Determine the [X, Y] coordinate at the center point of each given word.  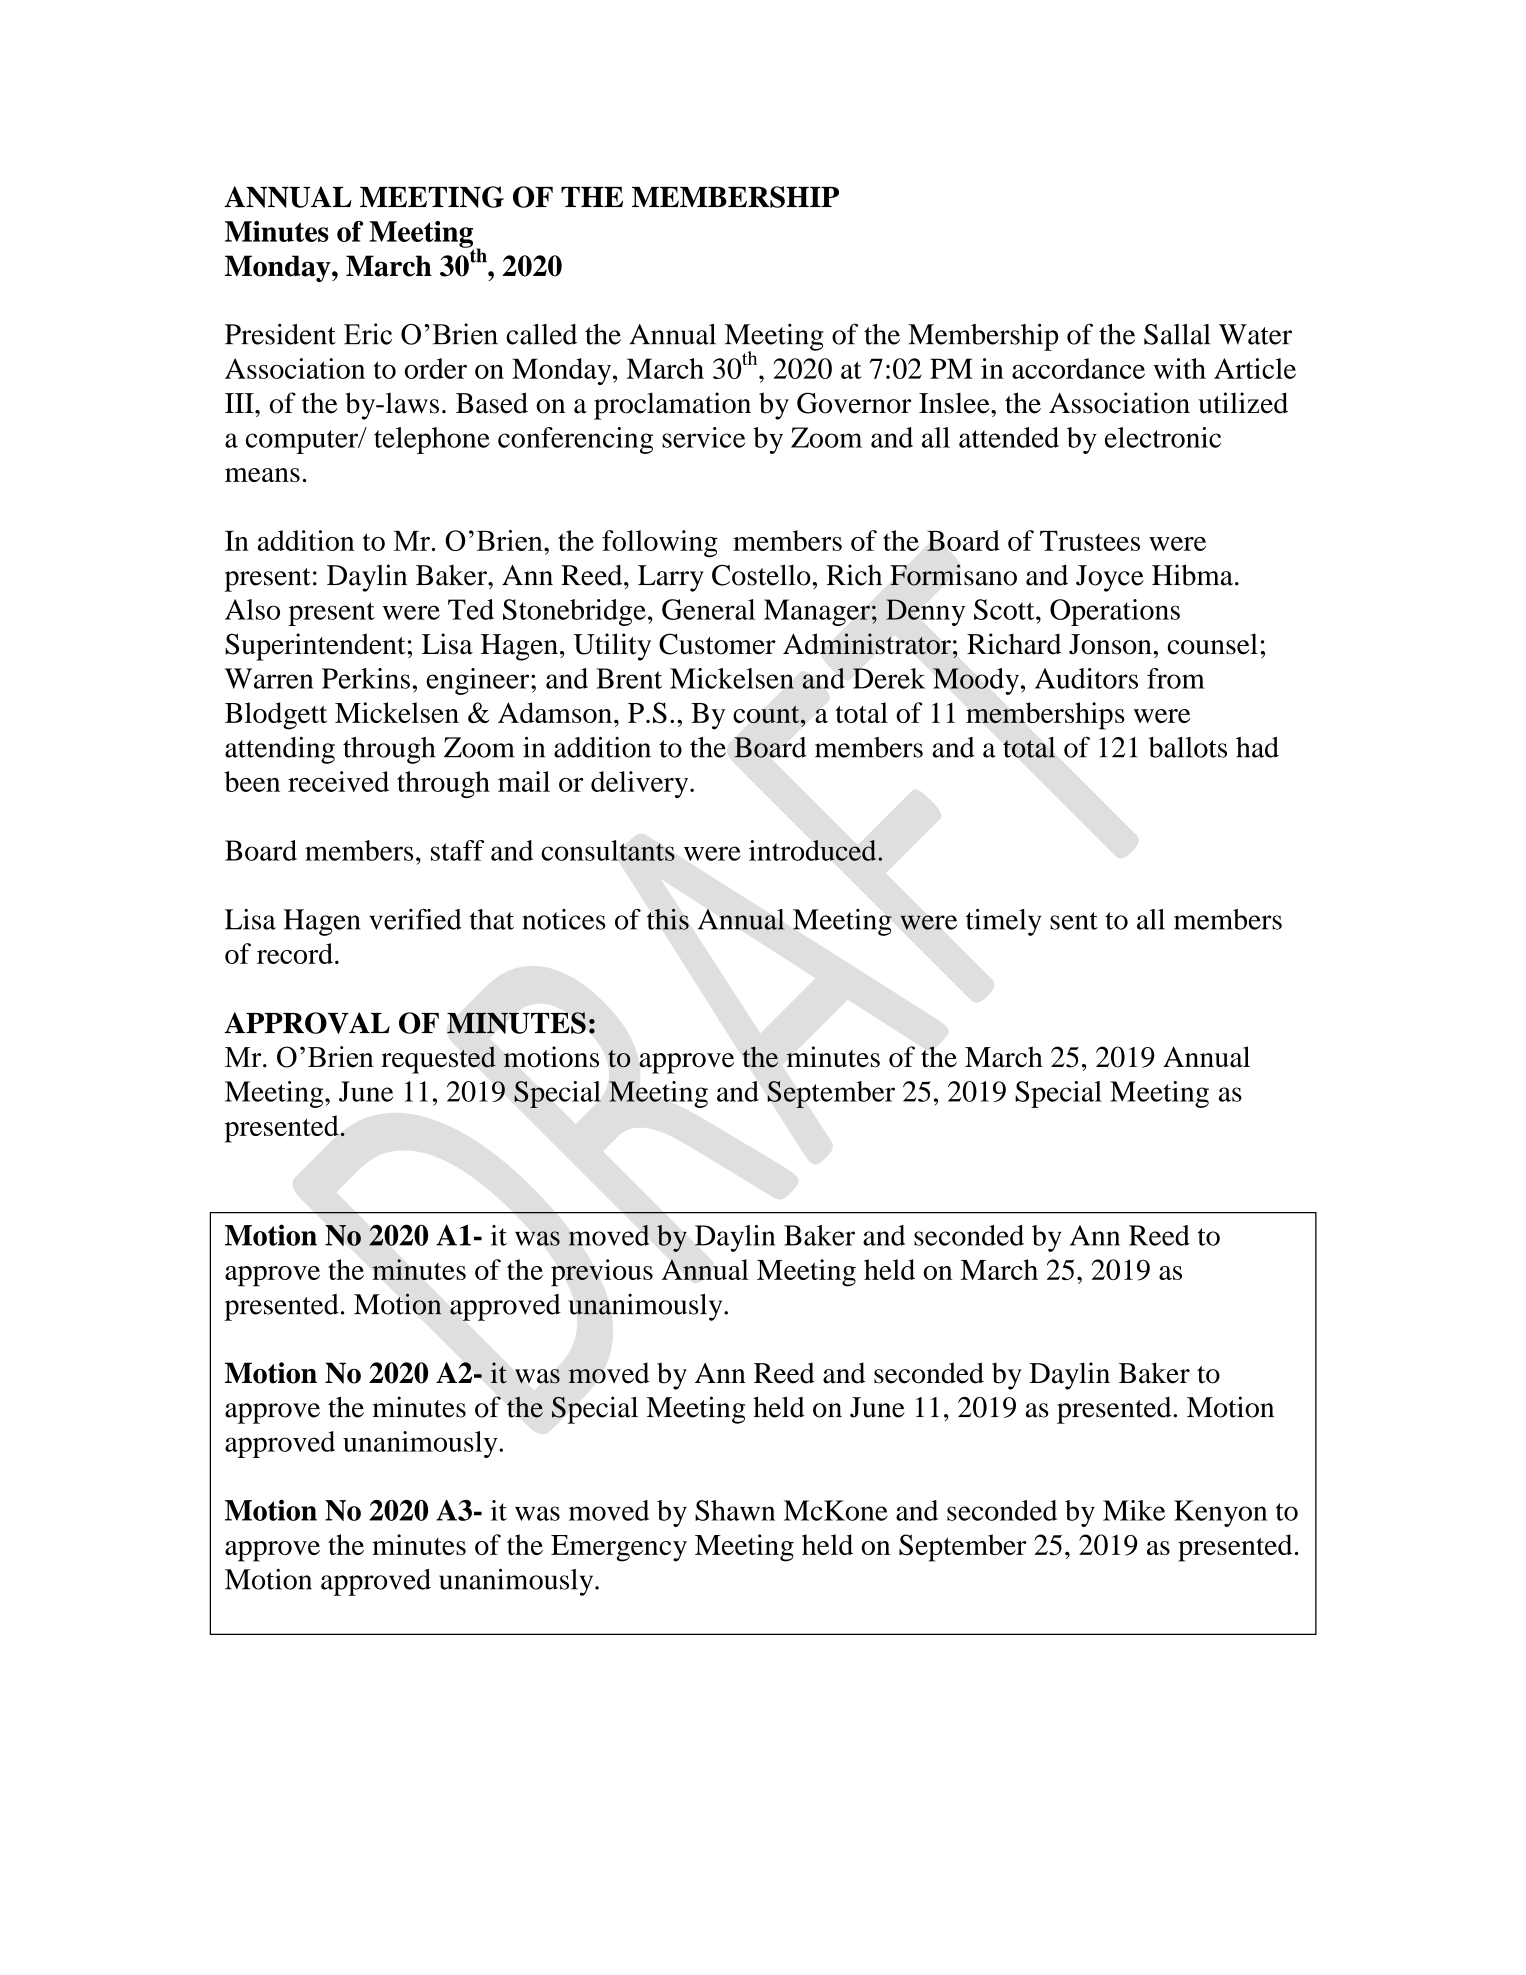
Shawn [735, 1510]
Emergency [619, 1548]
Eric [368, 334]
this [668, 919]
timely [1003, 922]
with [1180, 368]
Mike [1134, 1510]
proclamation [672, 406]
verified [415, 919]
